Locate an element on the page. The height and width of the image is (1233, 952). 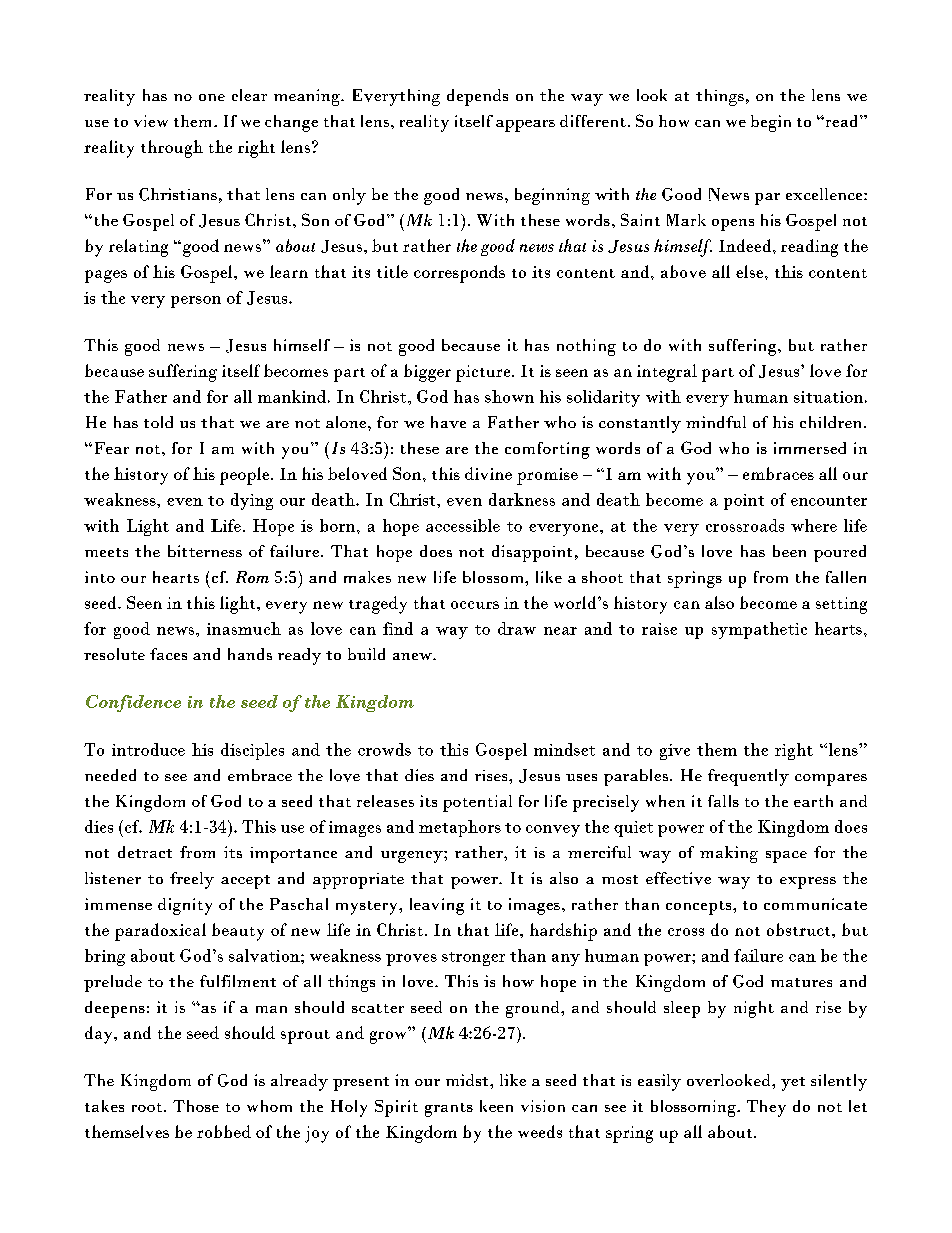
divine is located at coordinates (488, 473).
